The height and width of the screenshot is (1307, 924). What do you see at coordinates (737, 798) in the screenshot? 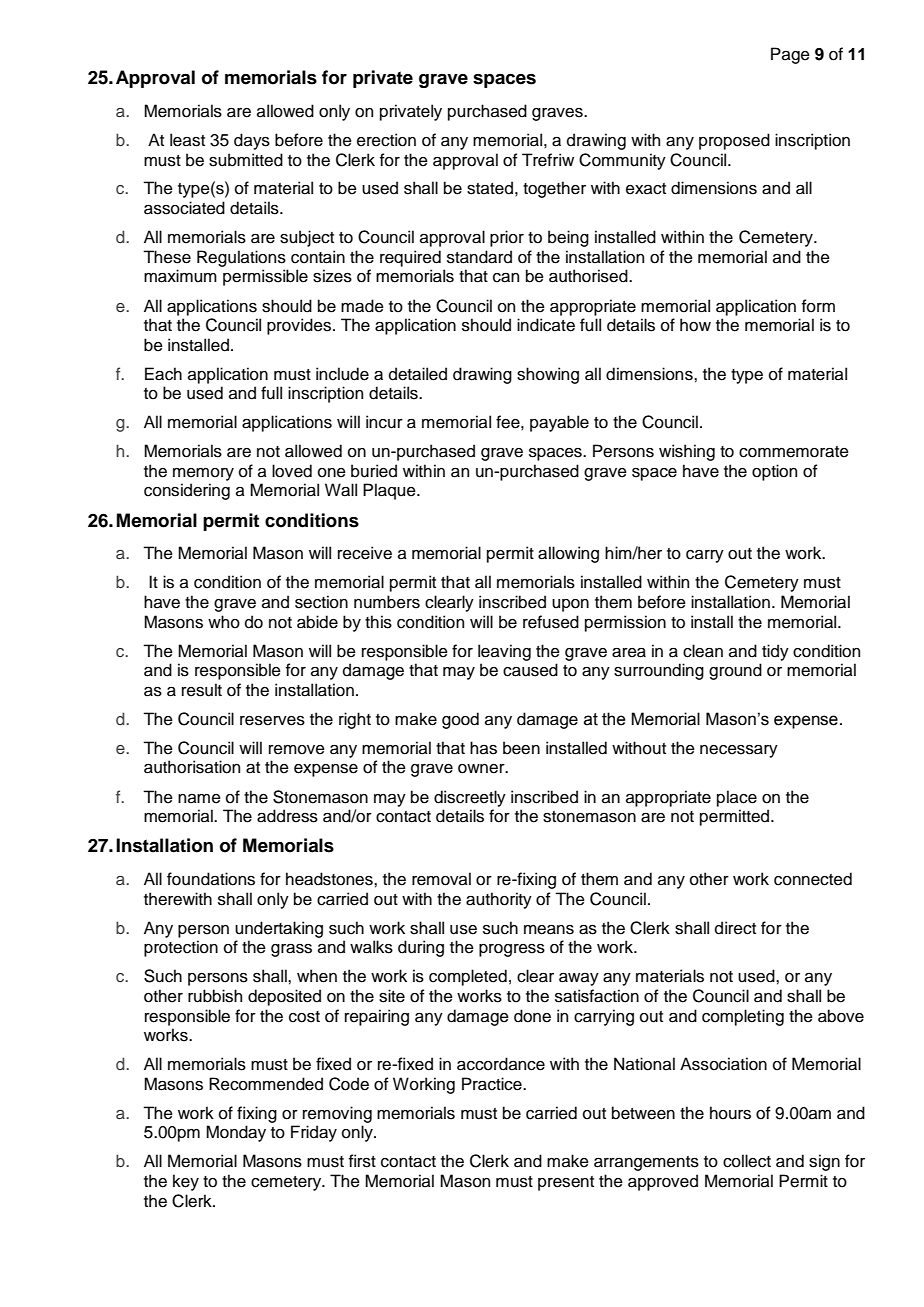
I see `place` at bounding box center [737, 798].
